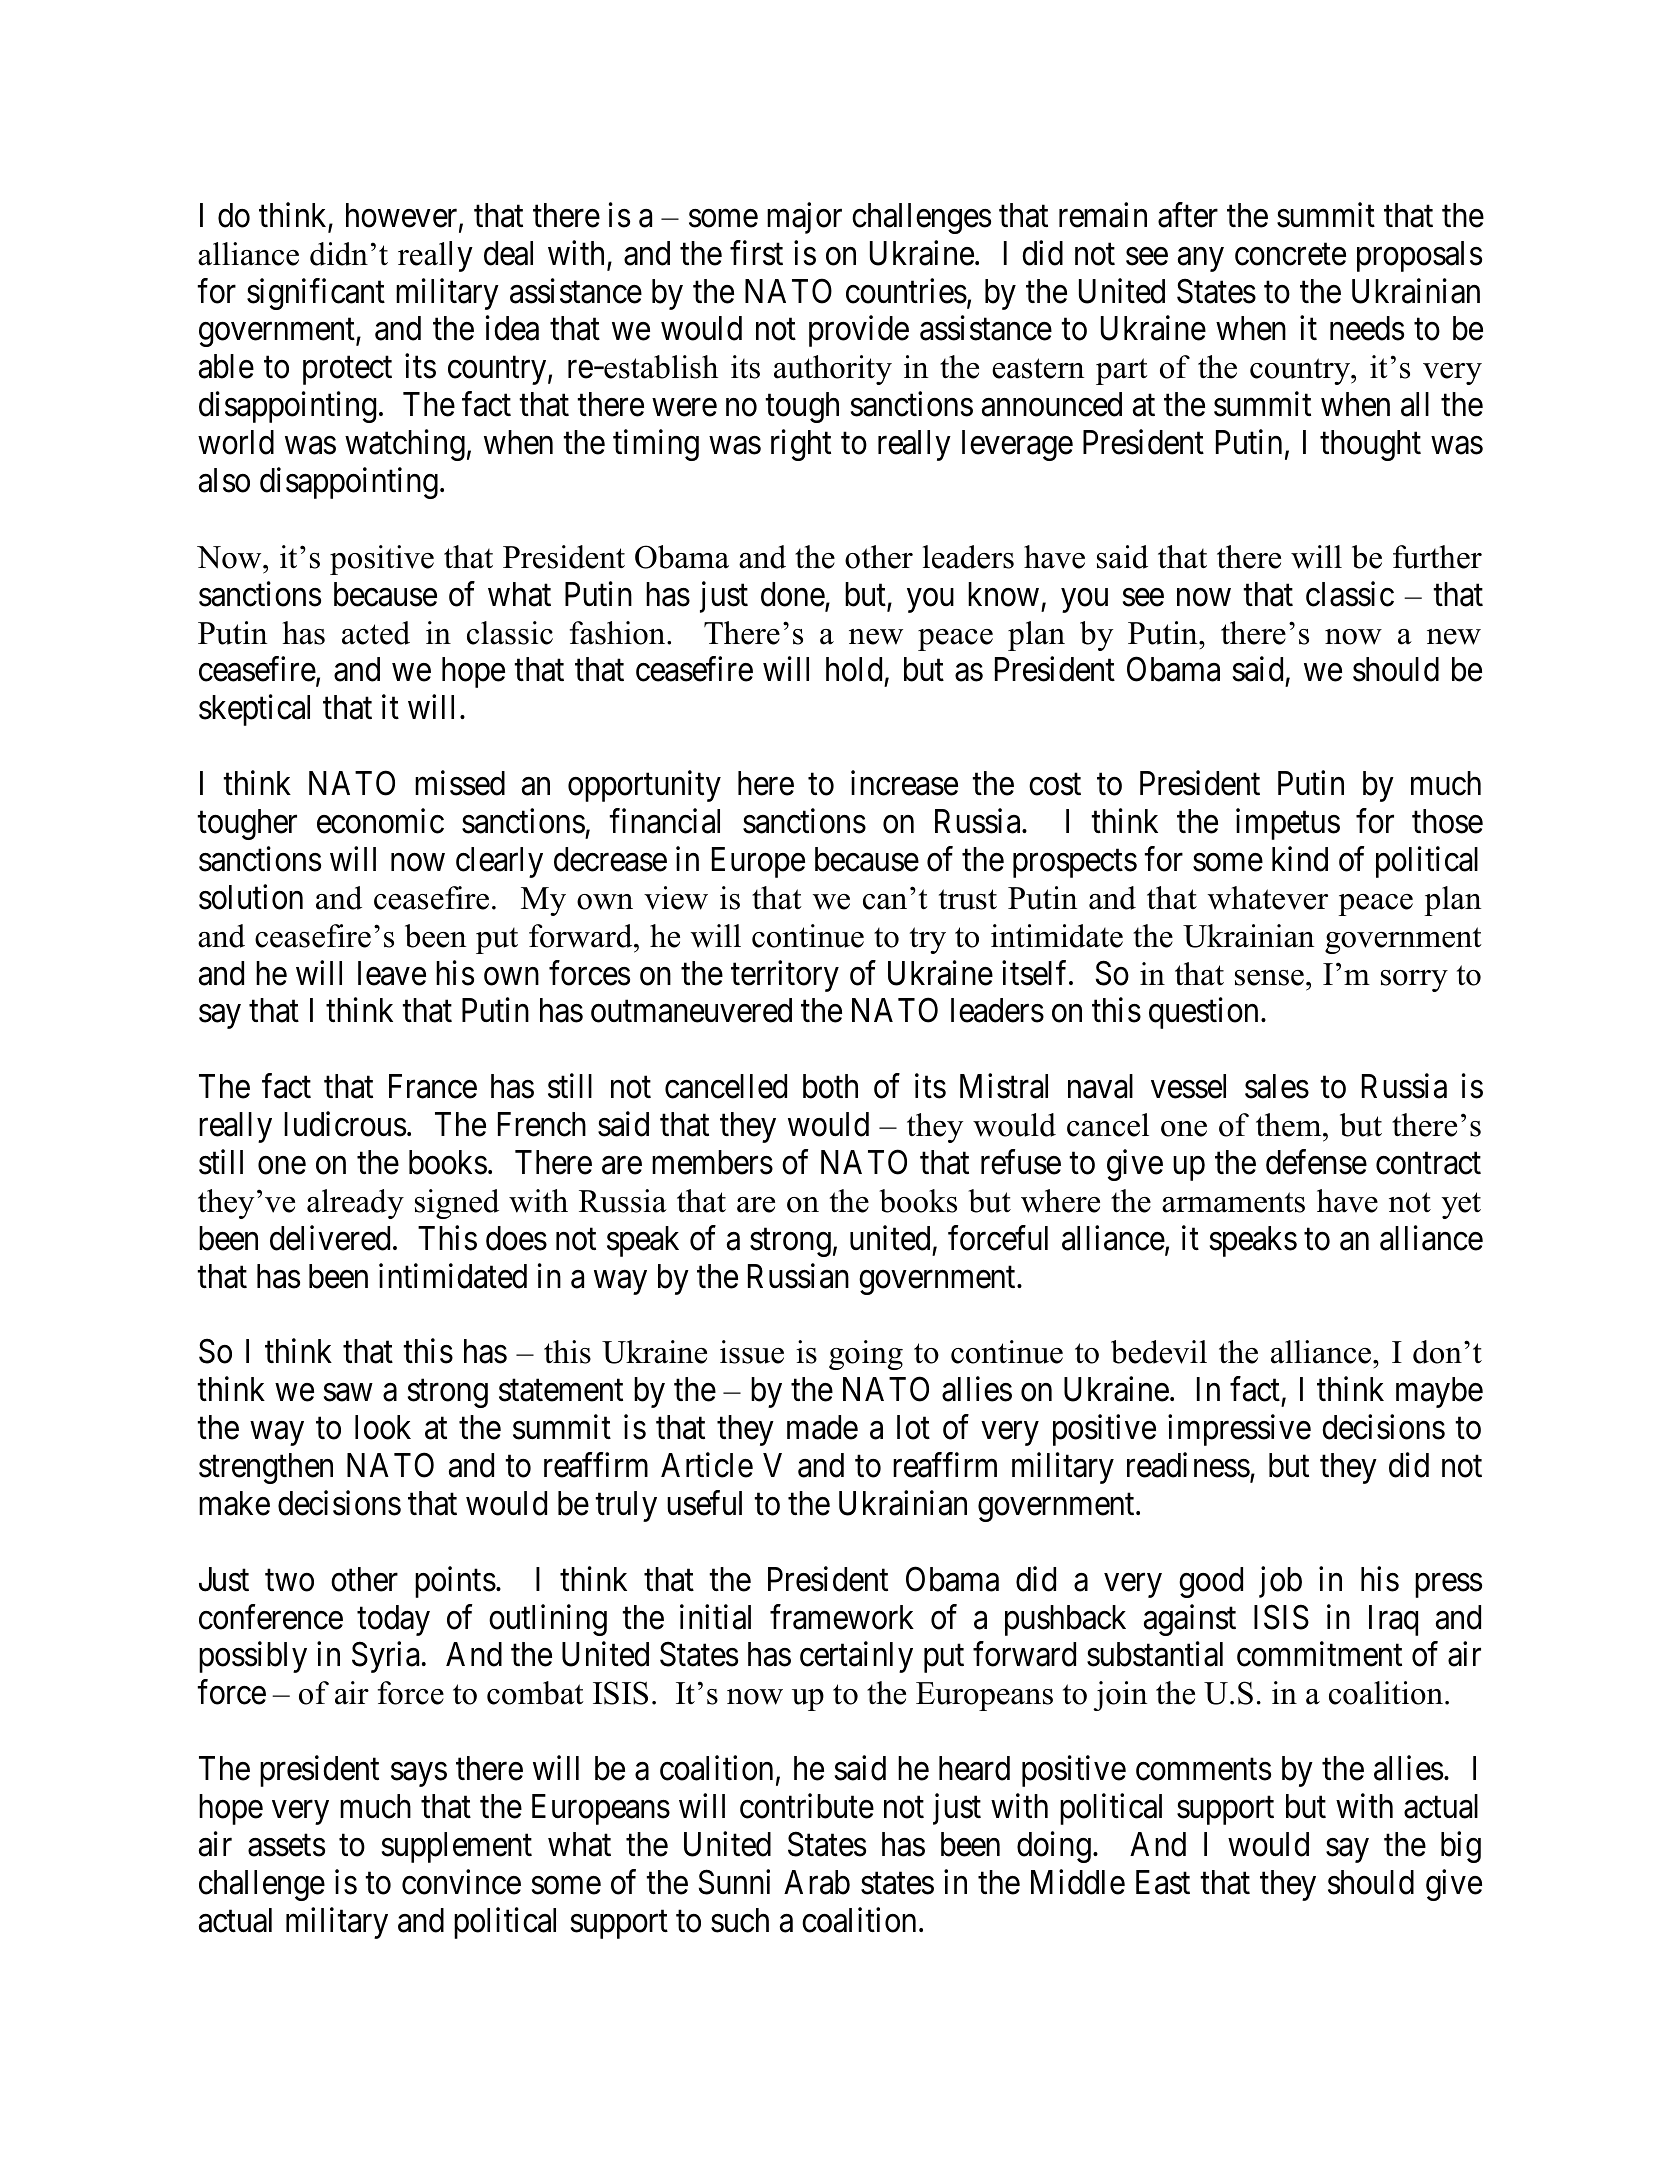  What do you see at coordinates (355, 1204) in the page?
I see `already` at bounding box center [355, 1204].
